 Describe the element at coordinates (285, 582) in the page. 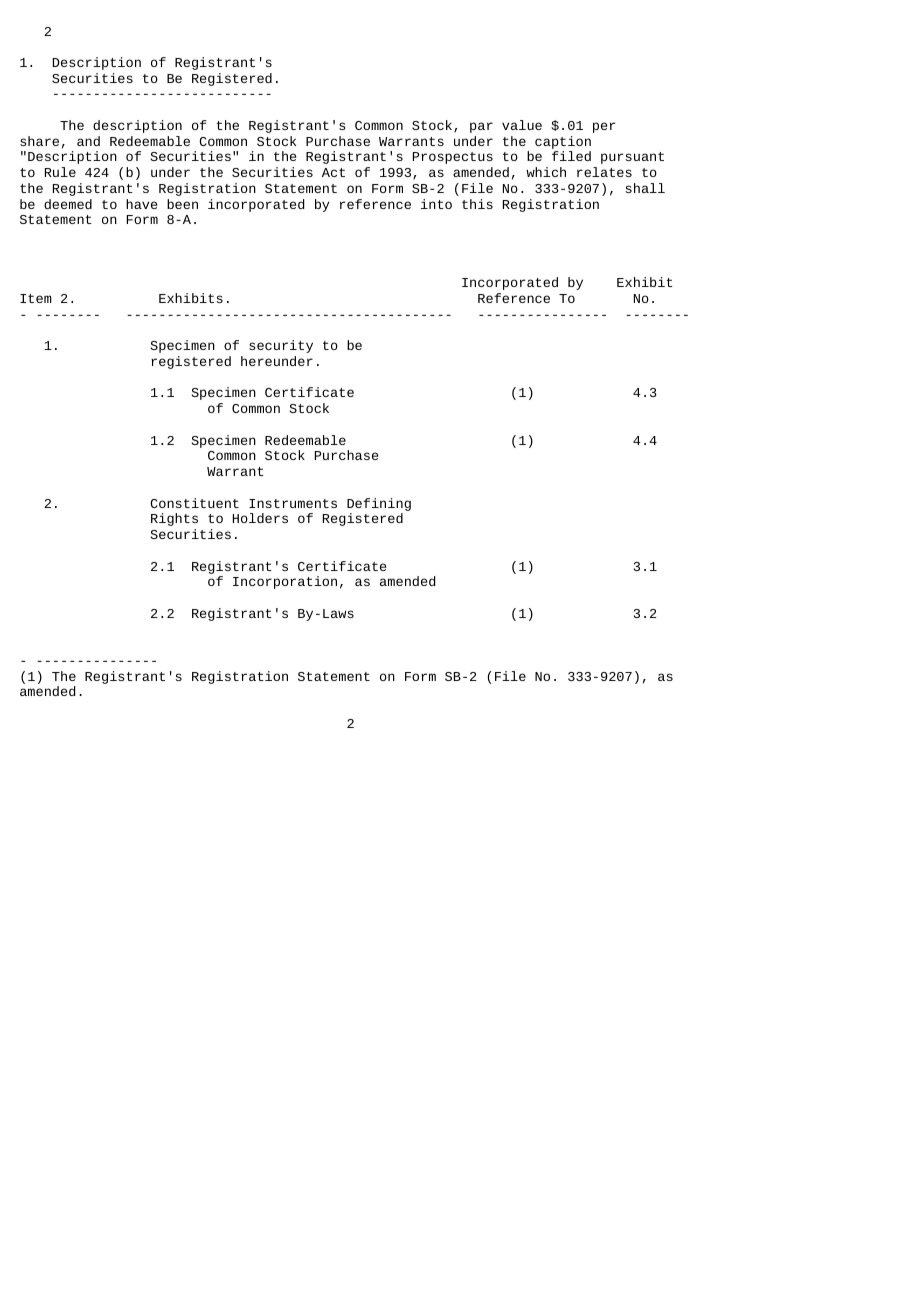

I see `Incorporation` at that location.
